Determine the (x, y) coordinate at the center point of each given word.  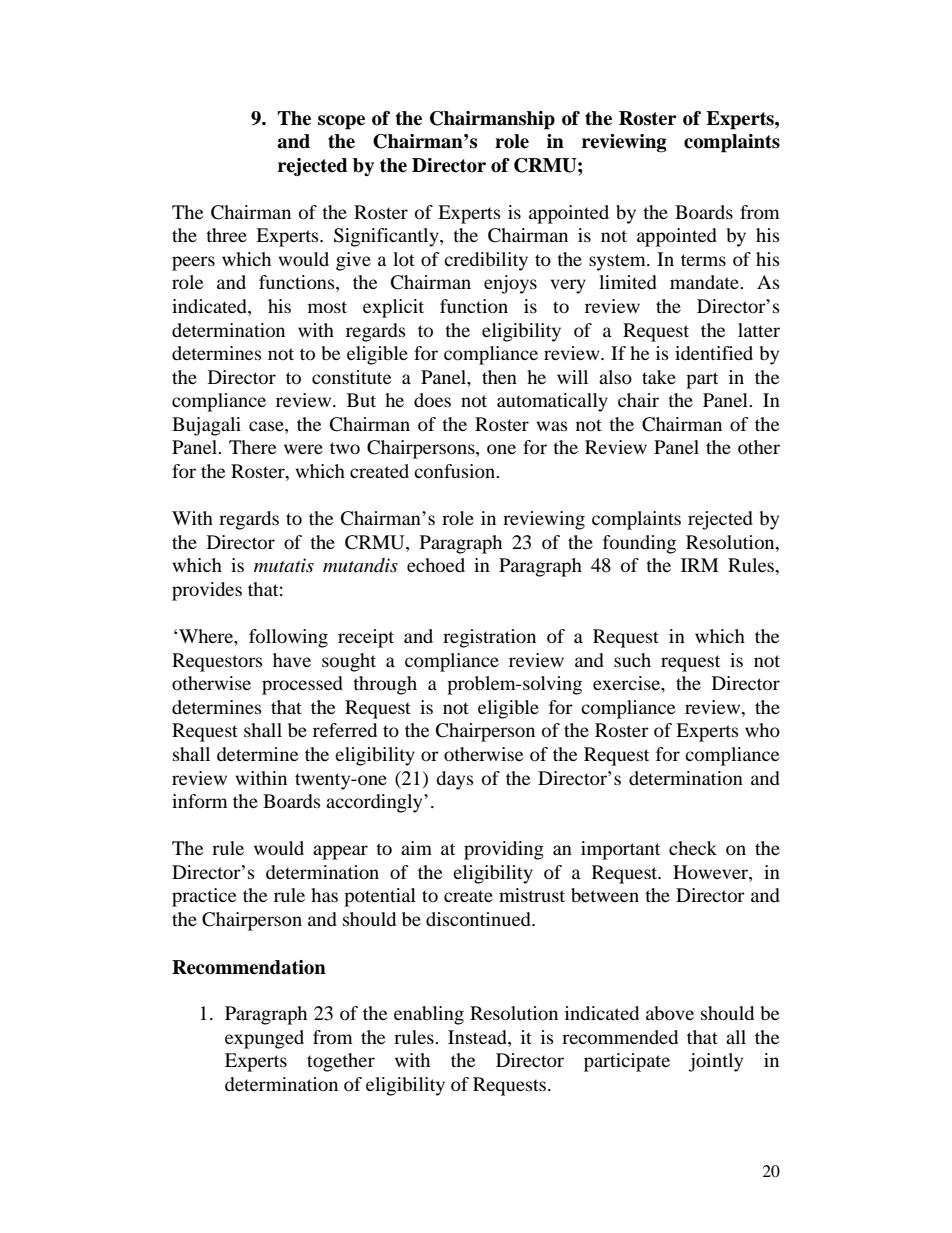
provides (207, 591)
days (455, 780)
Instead (478, 1038)
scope (341, 122)
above (670, 1013)
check (693, 848)
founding (639, 544)
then (499, 377)
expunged (264, 1039)
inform (200, 801)
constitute (351, 377)
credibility (486, 261)
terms (703, 260)
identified (714, 353)
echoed (436, 565)
